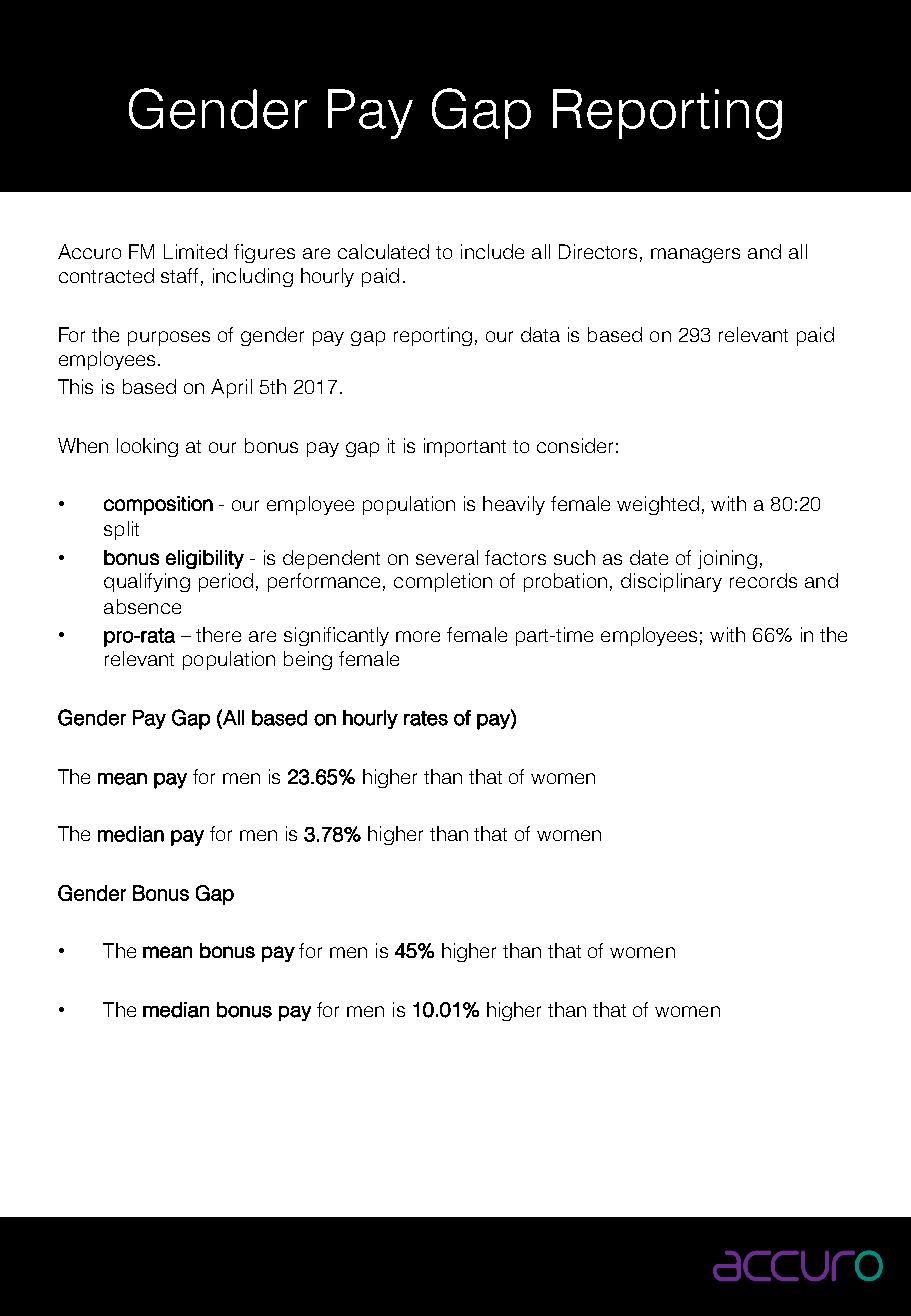 The image size is (911, 1316). What do you see at coordinates (383, 251) in the screenshot?
I see `calculated` at bounding box center [383, 251].
